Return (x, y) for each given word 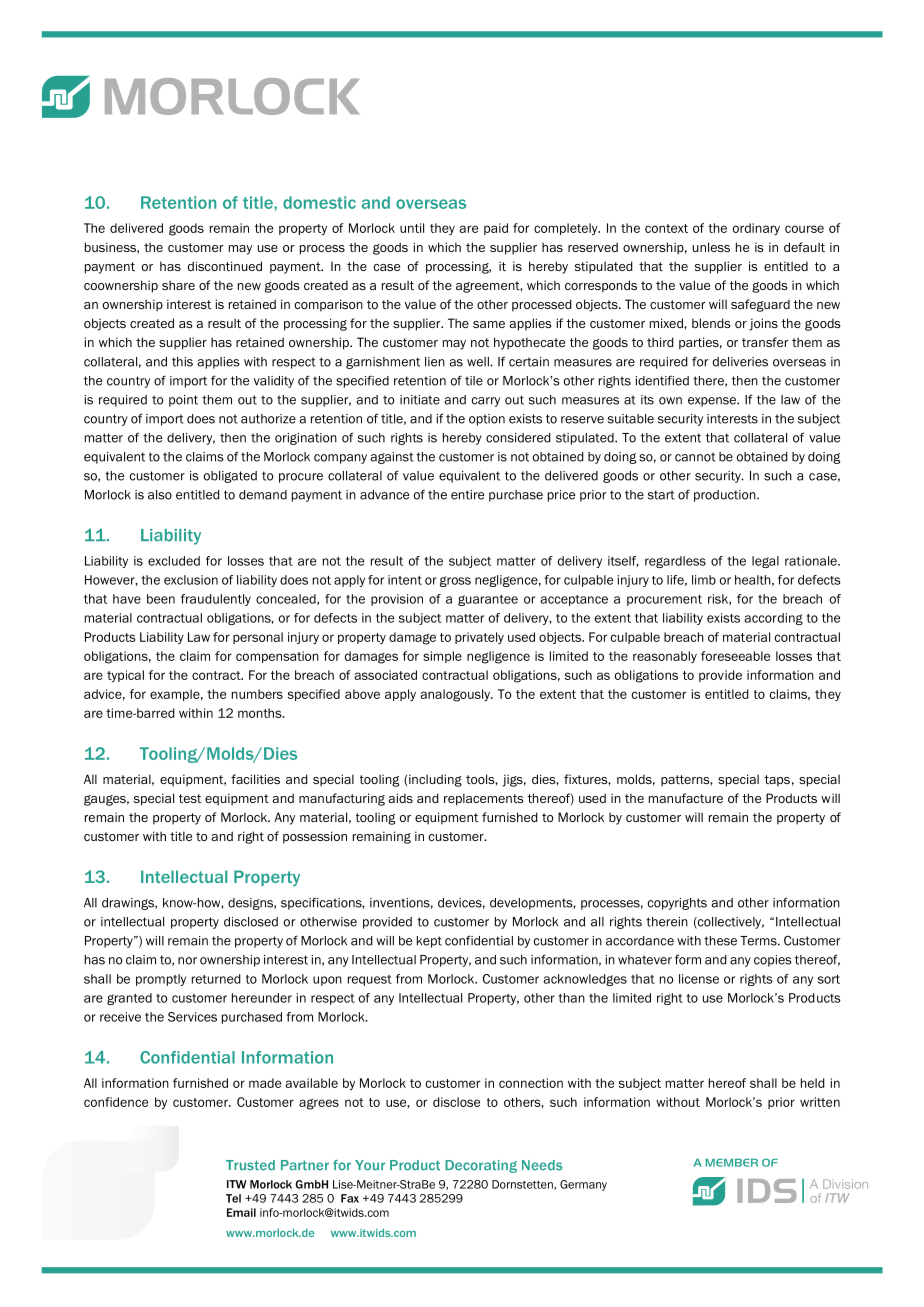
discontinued (225, 266)
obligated (230, 477)
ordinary (756, 229)
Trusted (250, 1165)
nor (187, 961)
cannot (695, 457)
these (720, 941)
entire (467, 495)
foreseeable (735, 656)
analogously (456, 695)
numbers (257, 694)
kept (429, 942)
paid (496, 229)
